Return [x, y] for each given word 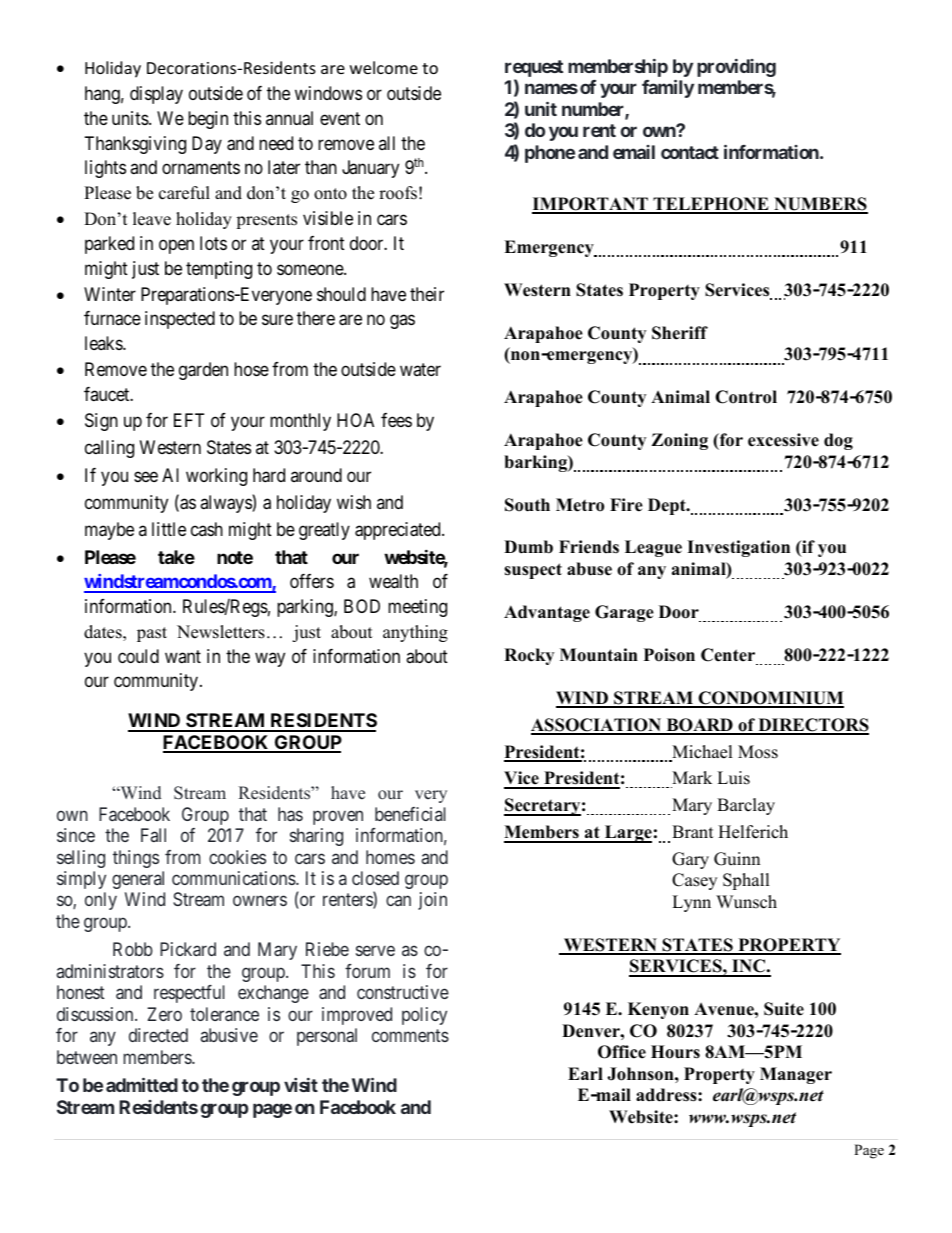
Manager [796, 1075]
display [156, 95]
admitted [142, 1085]
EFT [189, 420]
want [183, 656]
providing [736, 68]
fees [396, 420]
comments [410, 1036]
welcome [384, 67]
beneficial [410, 814]
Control [746, 397]
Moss [758, 752]
